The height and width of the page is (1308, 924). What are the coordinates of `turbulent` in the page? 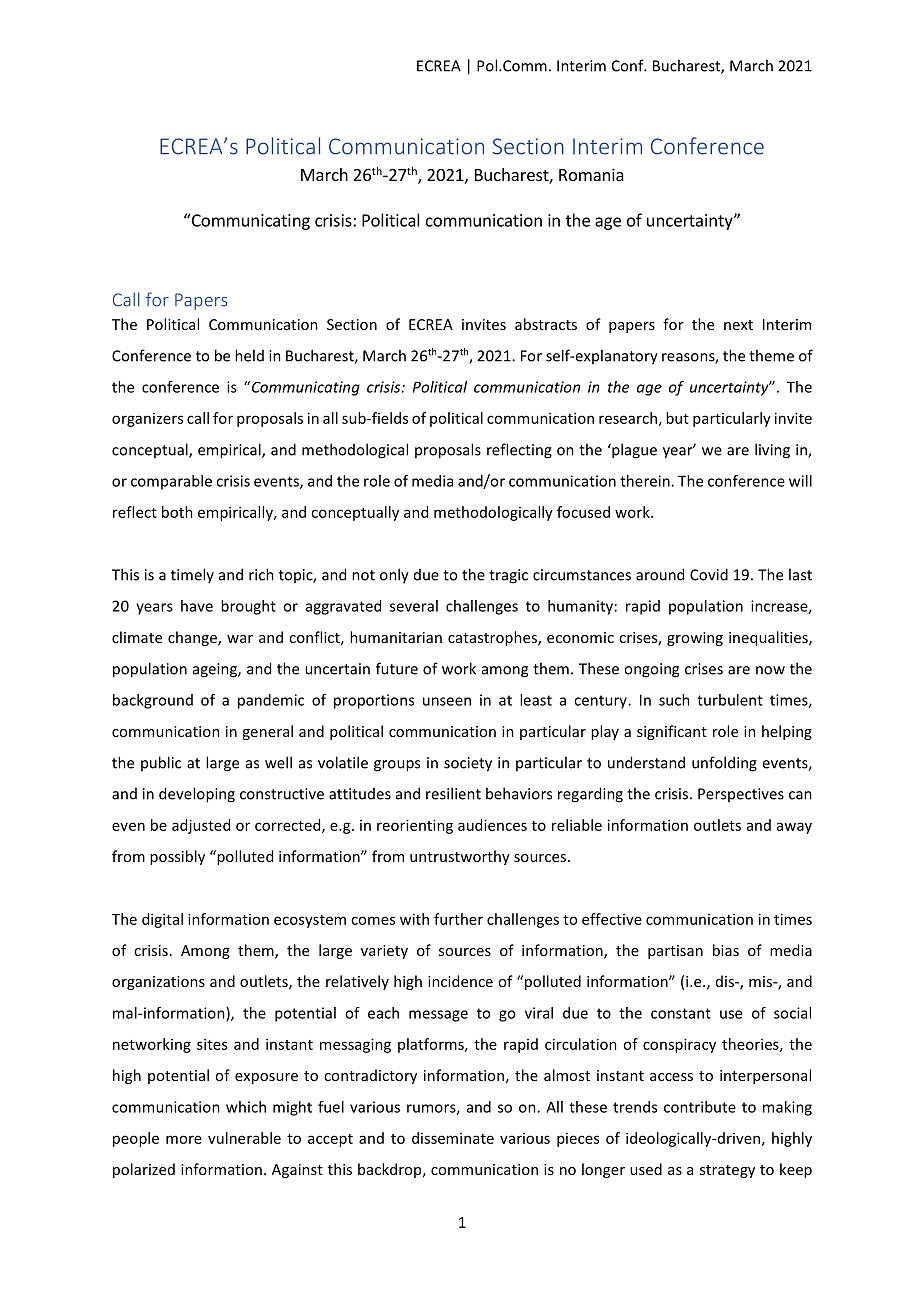 It's located at (730, 700).
